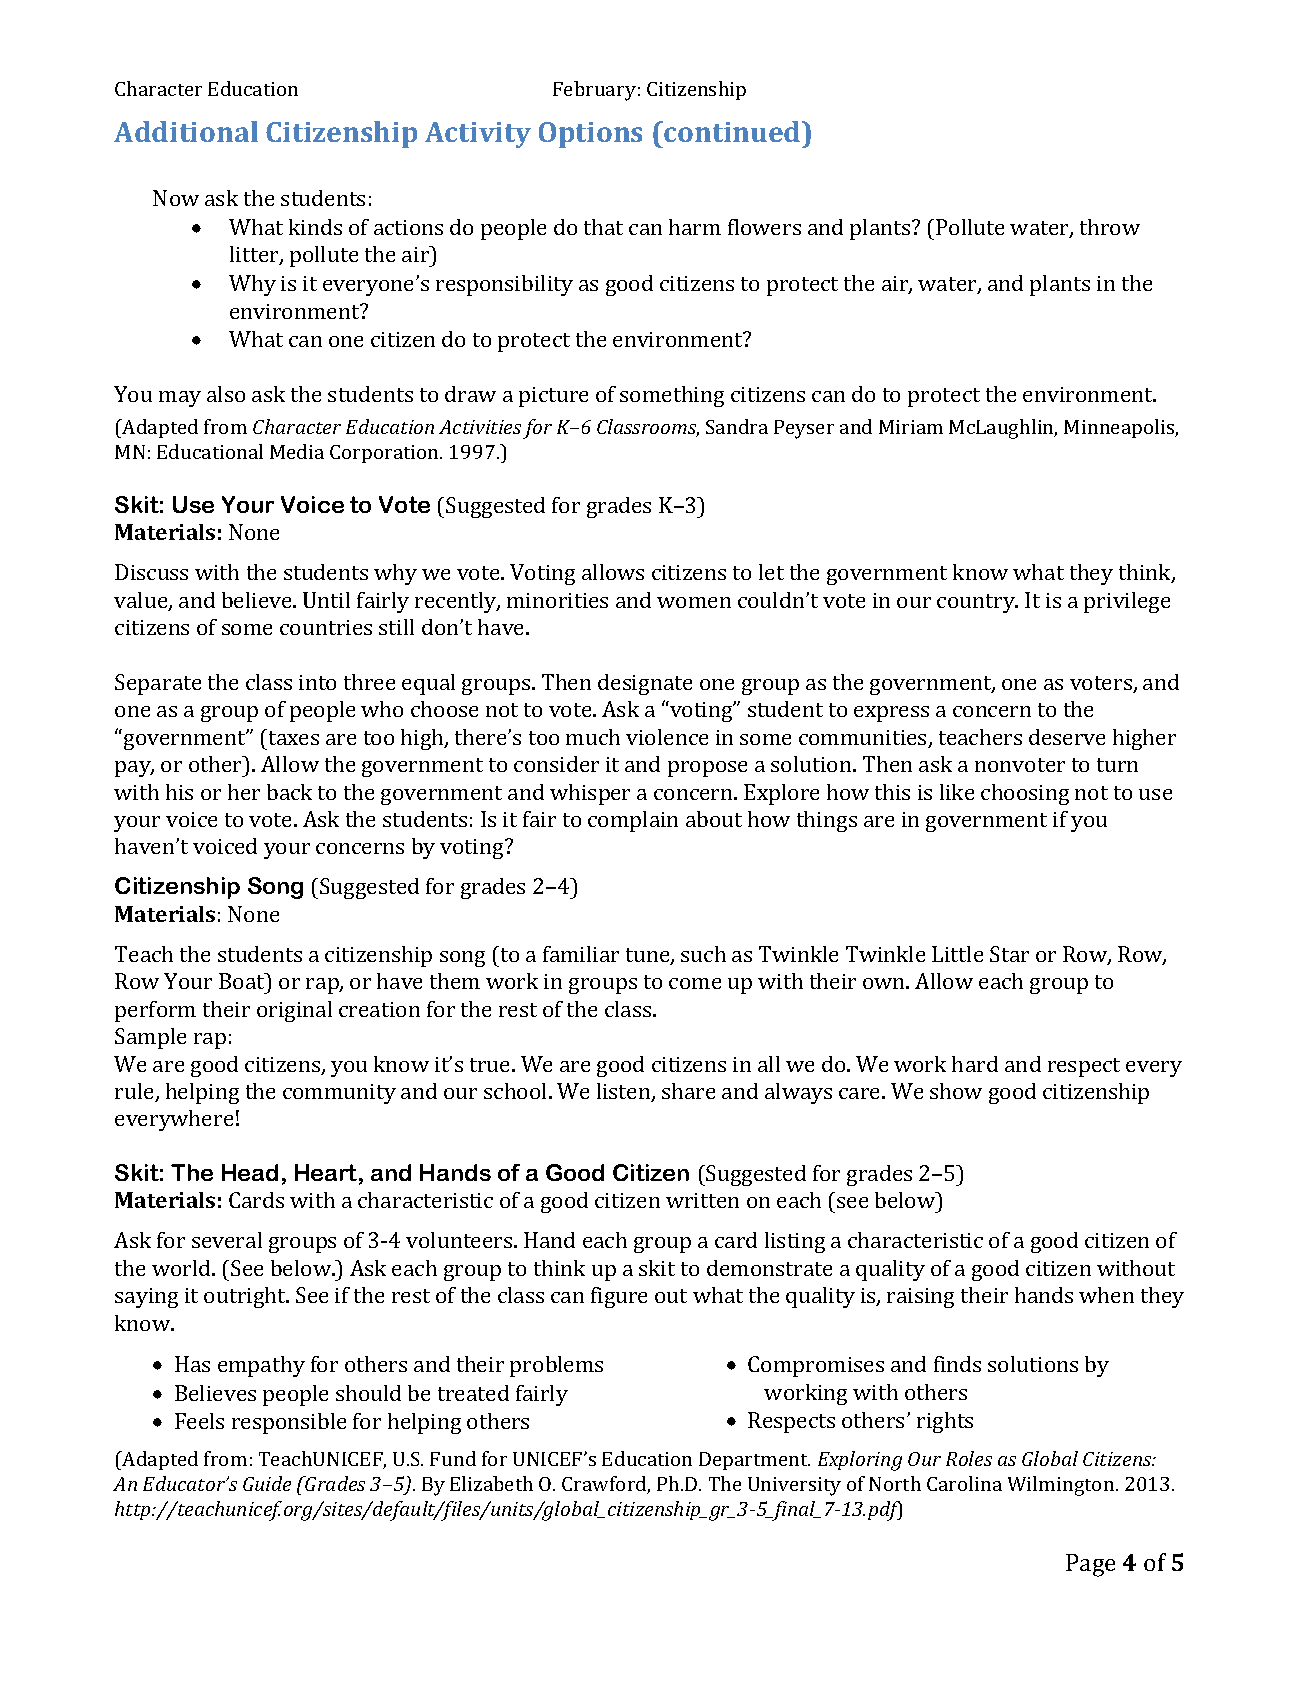 This image has height=1683, width=1300. What do you see at coordinates (267, 1483) in the image?
I see `Guide` at bounding box center [267, 1483].
